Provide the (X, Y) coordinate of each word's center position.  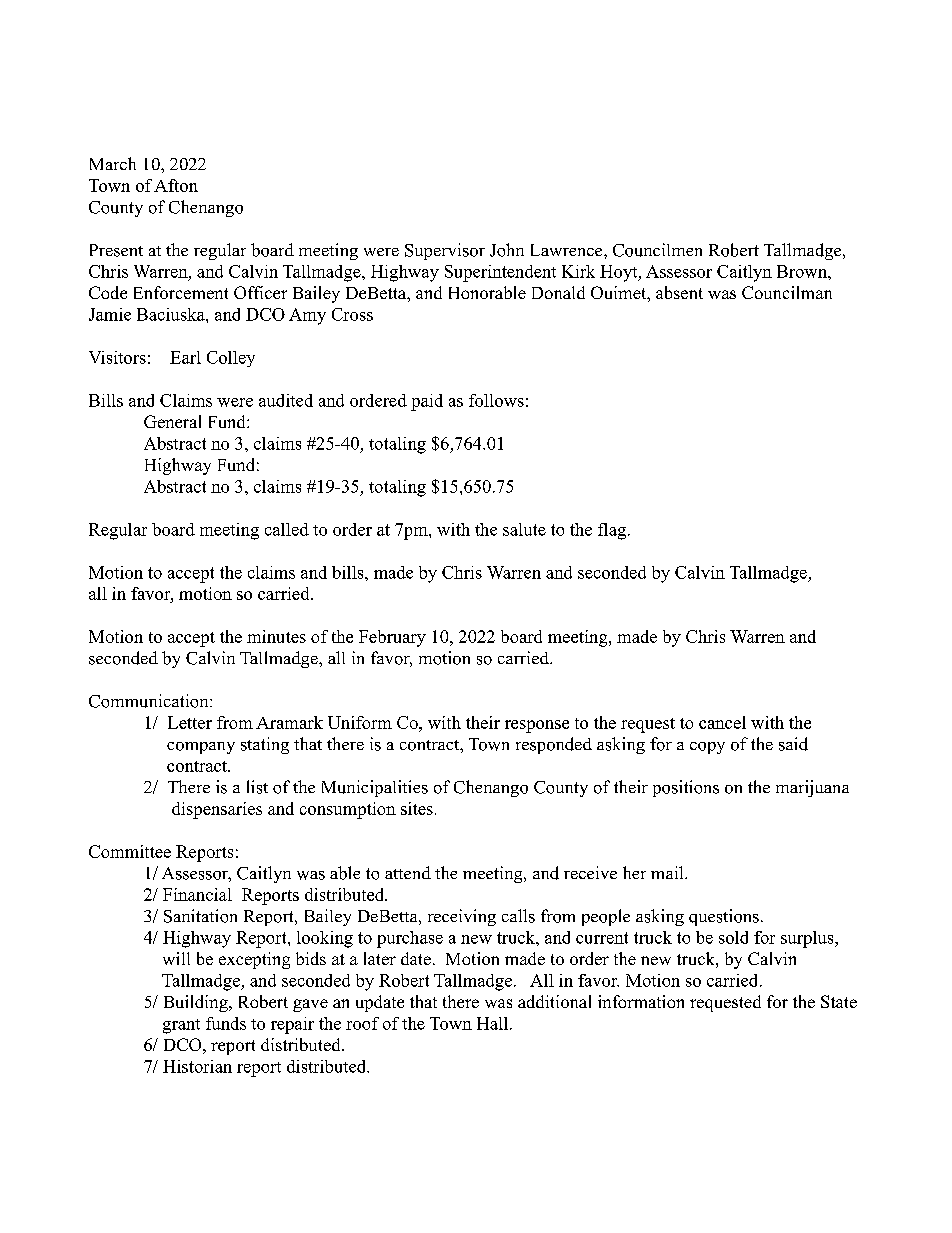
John (507, 250)
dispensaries (217, 810)
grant (181, 1026)
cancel (722, 722)
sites (417, 808)
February (392, 638)
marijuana (812, 788)
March (113, 163)
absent (679, 292)
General (172, 421)
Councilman (787, 292)
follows (496, 400)
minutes (276, 636)
